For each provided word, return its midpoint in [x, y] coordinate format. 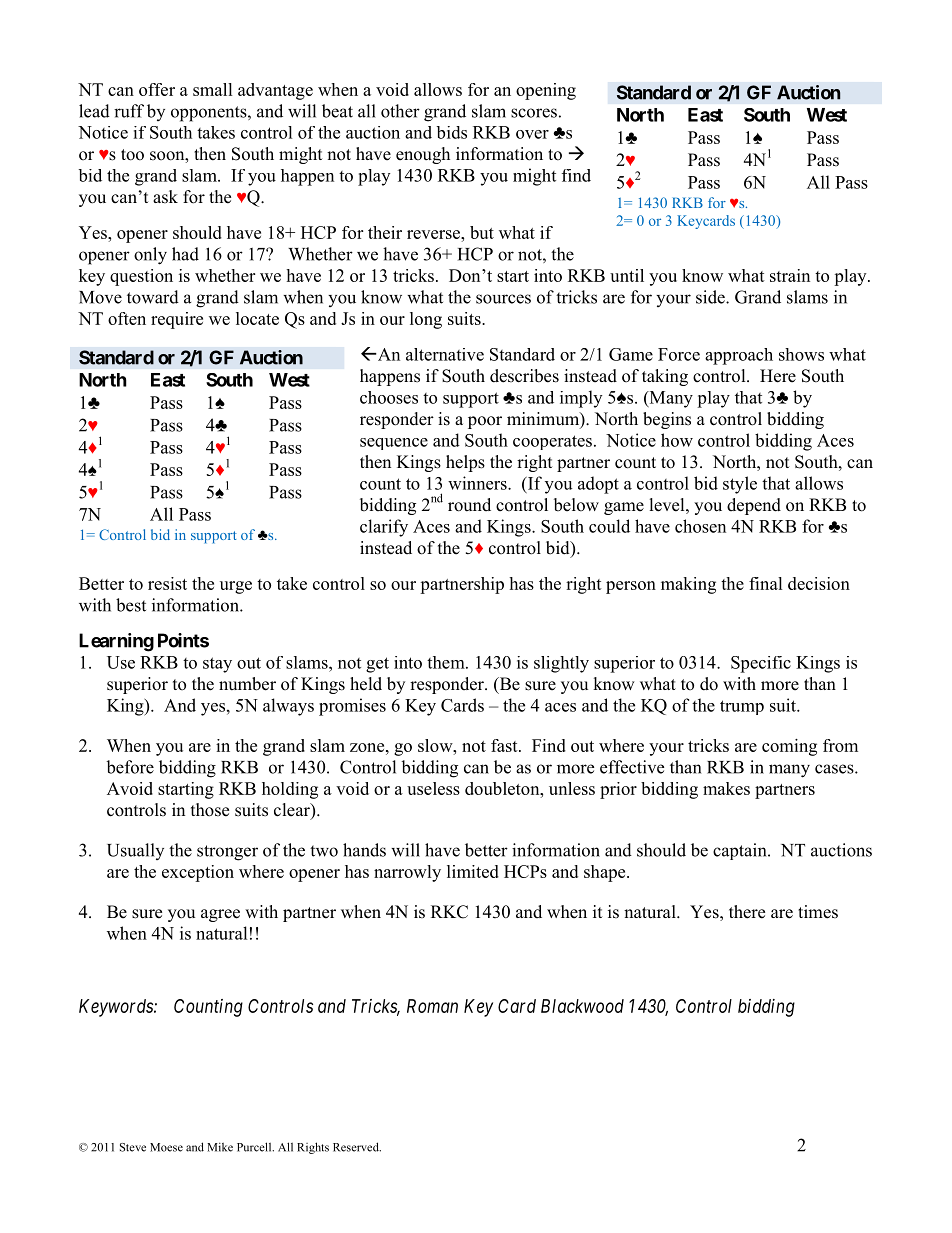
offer [157, 89]
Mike [220, 1147]
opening [546, 91]
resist [167, 583]
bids [451, 132]
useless [433, 788]
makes [726, 788]
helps [465, 463]
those [210, 810]
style [740, 485]
